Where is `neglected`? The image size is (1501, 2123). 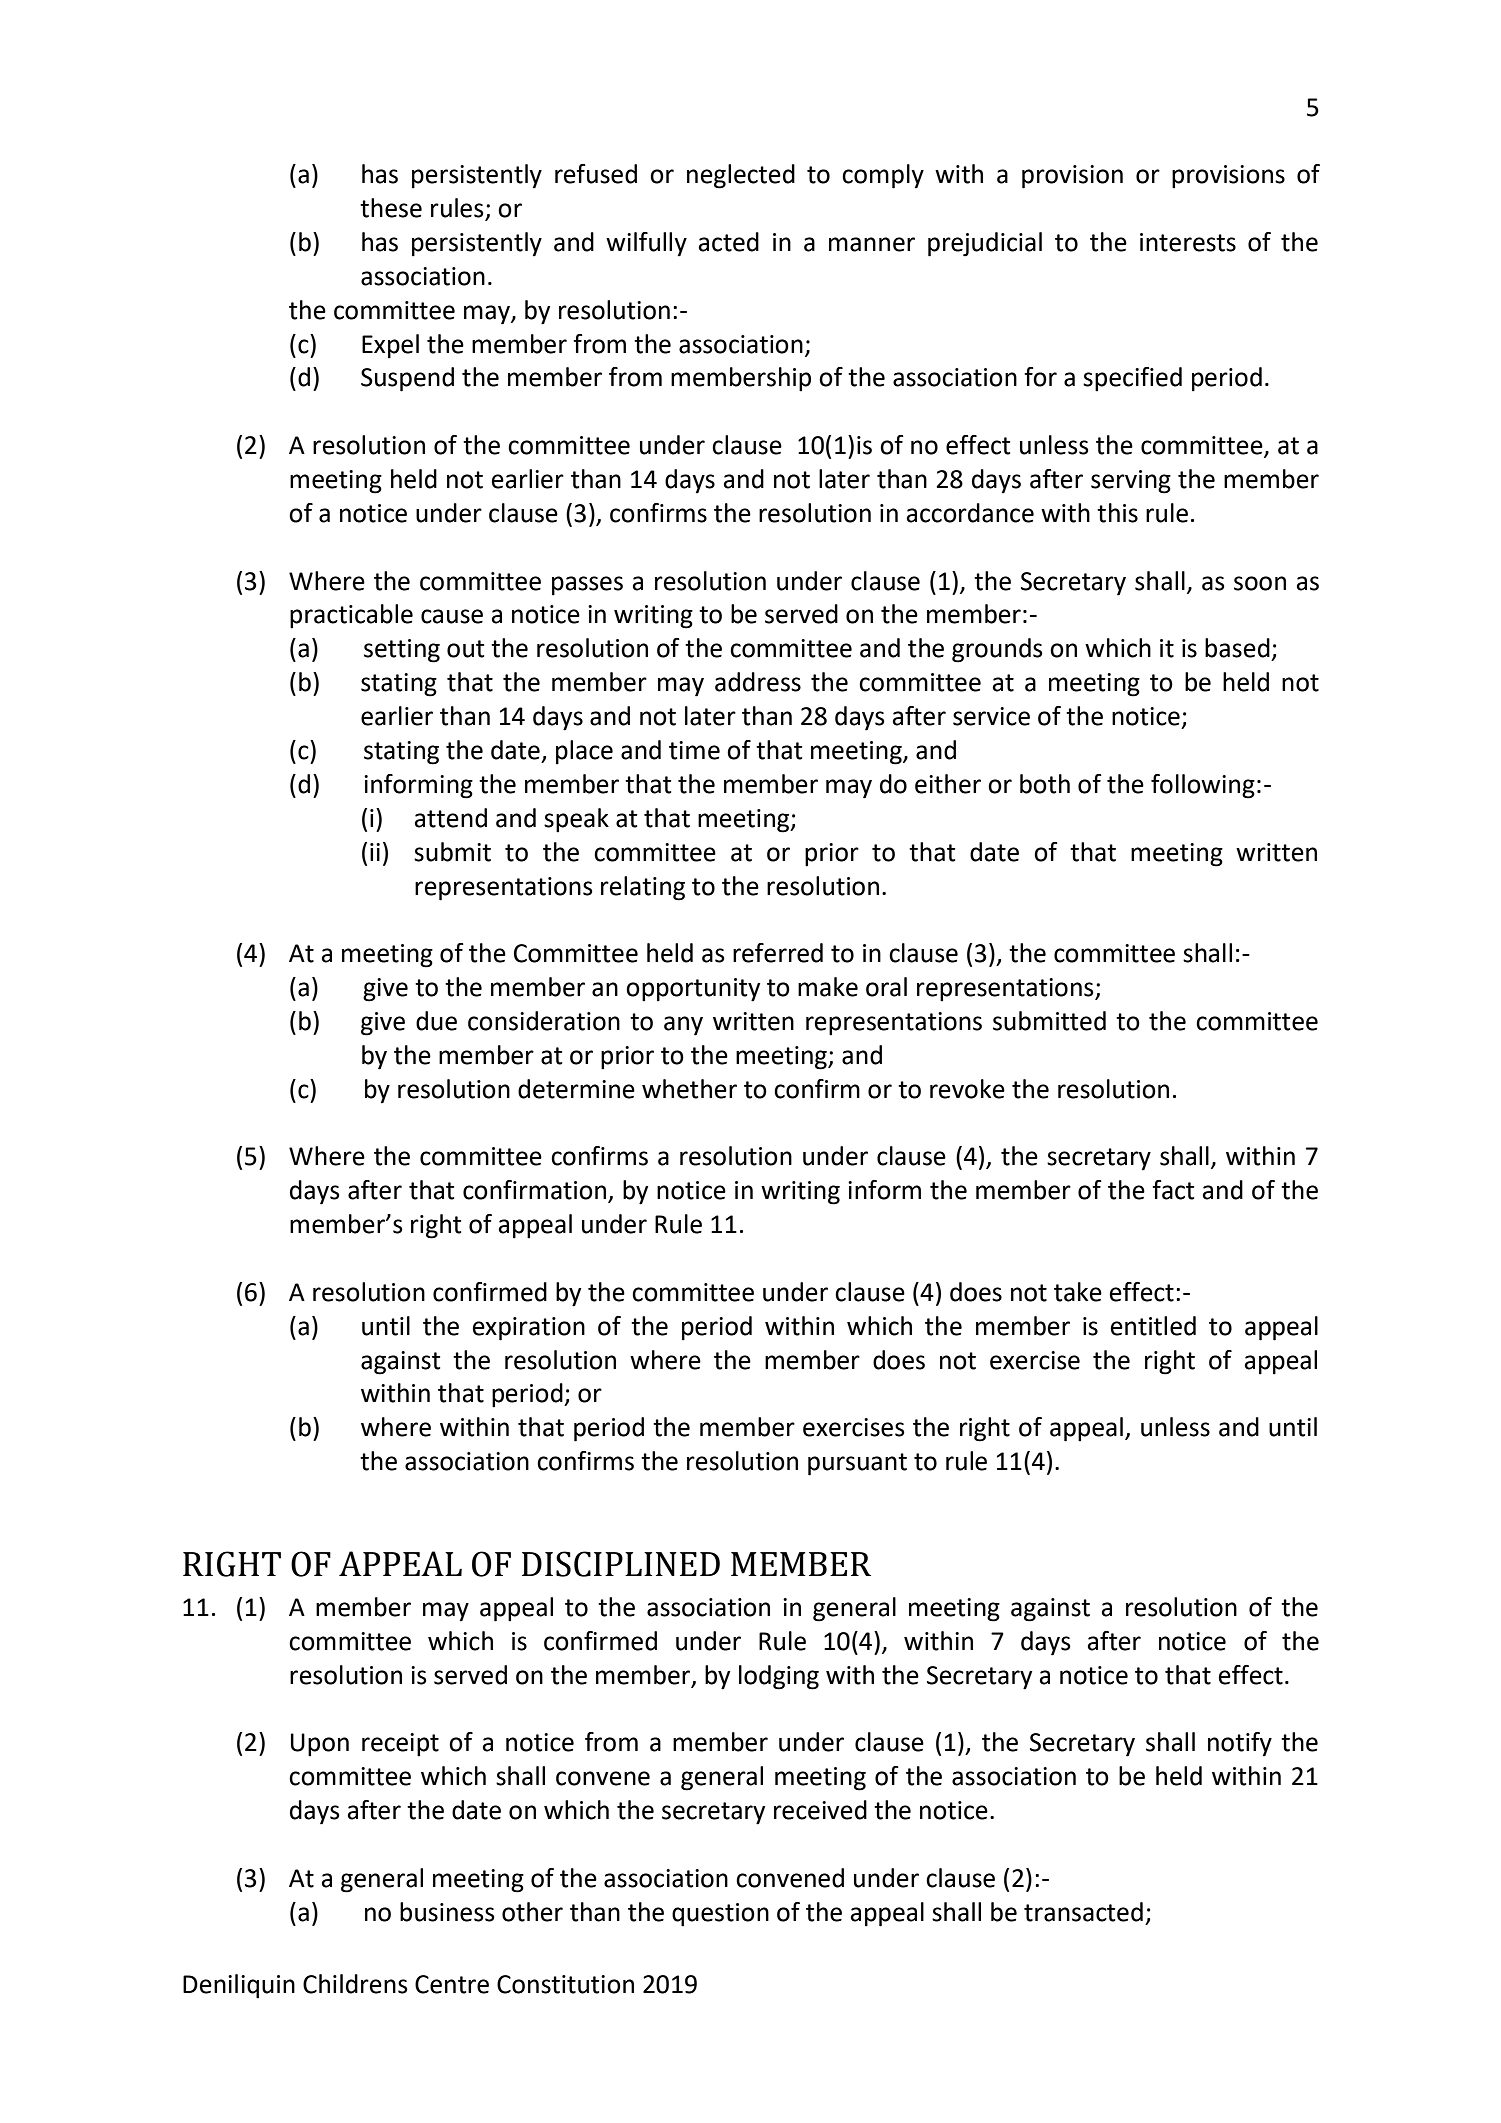
neglected is located at coordinates (741, 176).
